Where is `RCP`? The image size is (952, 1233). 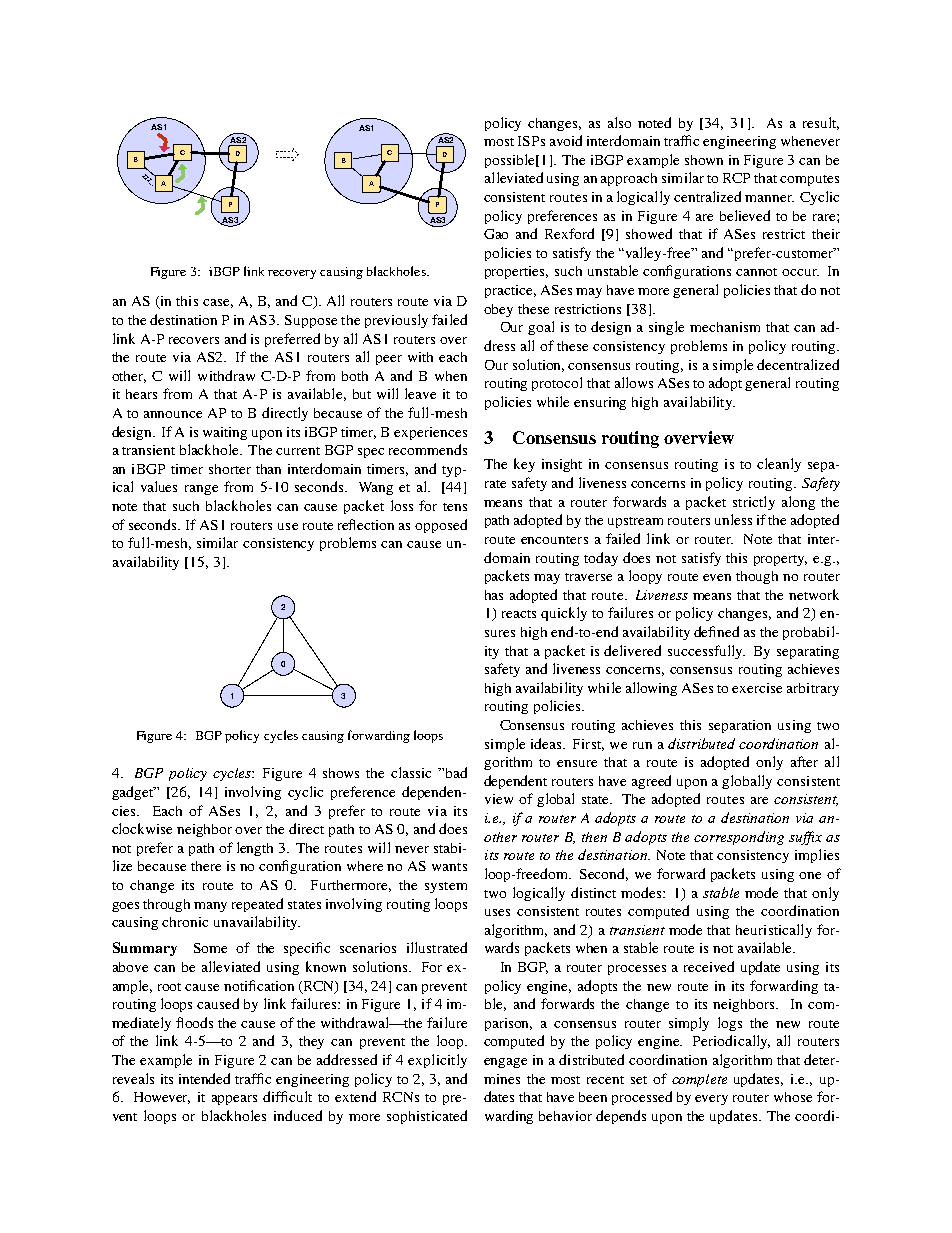
RCP is located at coordinates (736, 178).
